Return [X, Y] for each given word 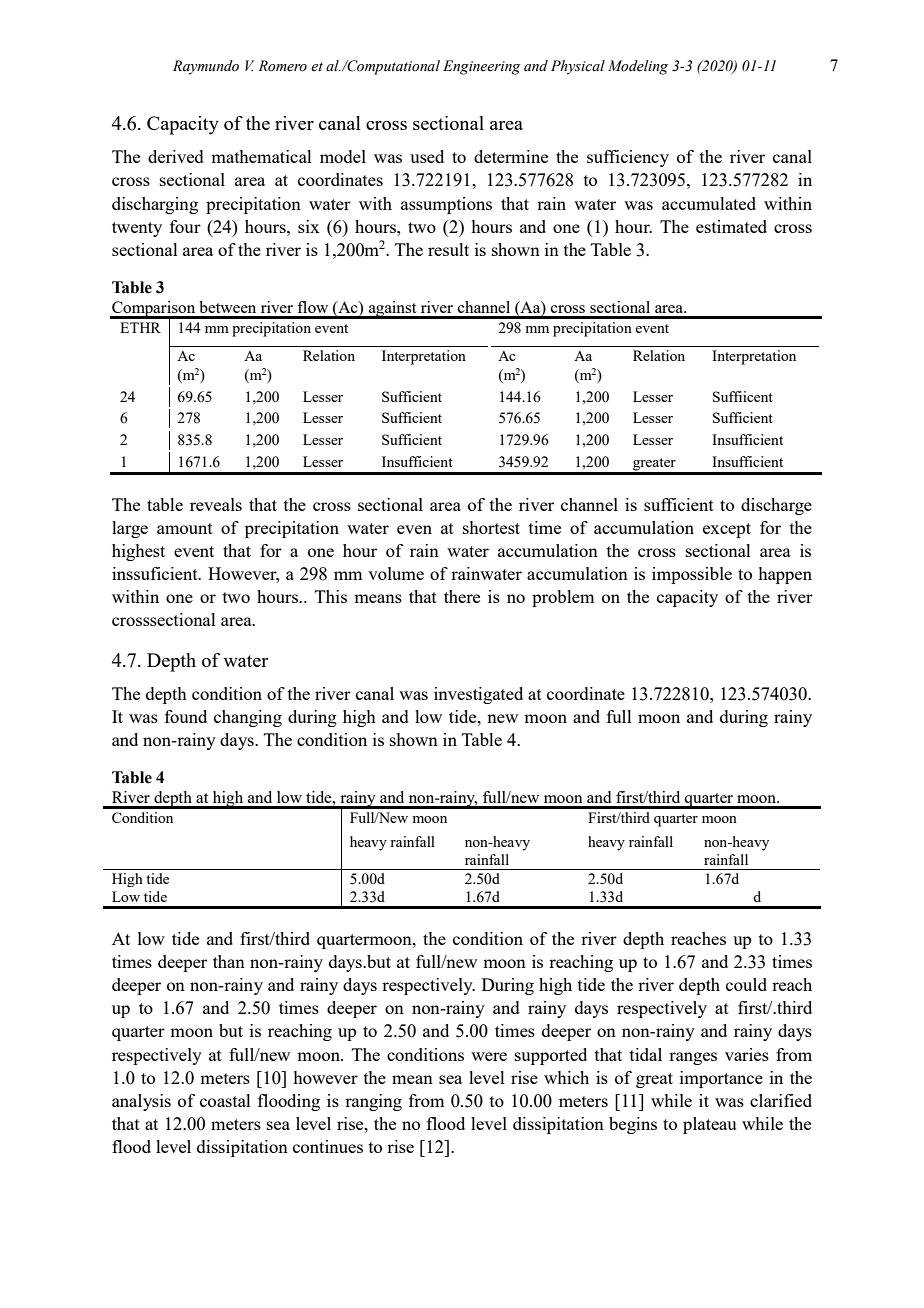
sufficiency [628, 158]
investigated [478, 695]
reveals [216, 504]
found [186, 716]
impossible [692, 575]
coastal [225, 1100]
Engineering [482, 67]
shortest [491, 527]
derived [176, 156]
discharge [776, 506]
